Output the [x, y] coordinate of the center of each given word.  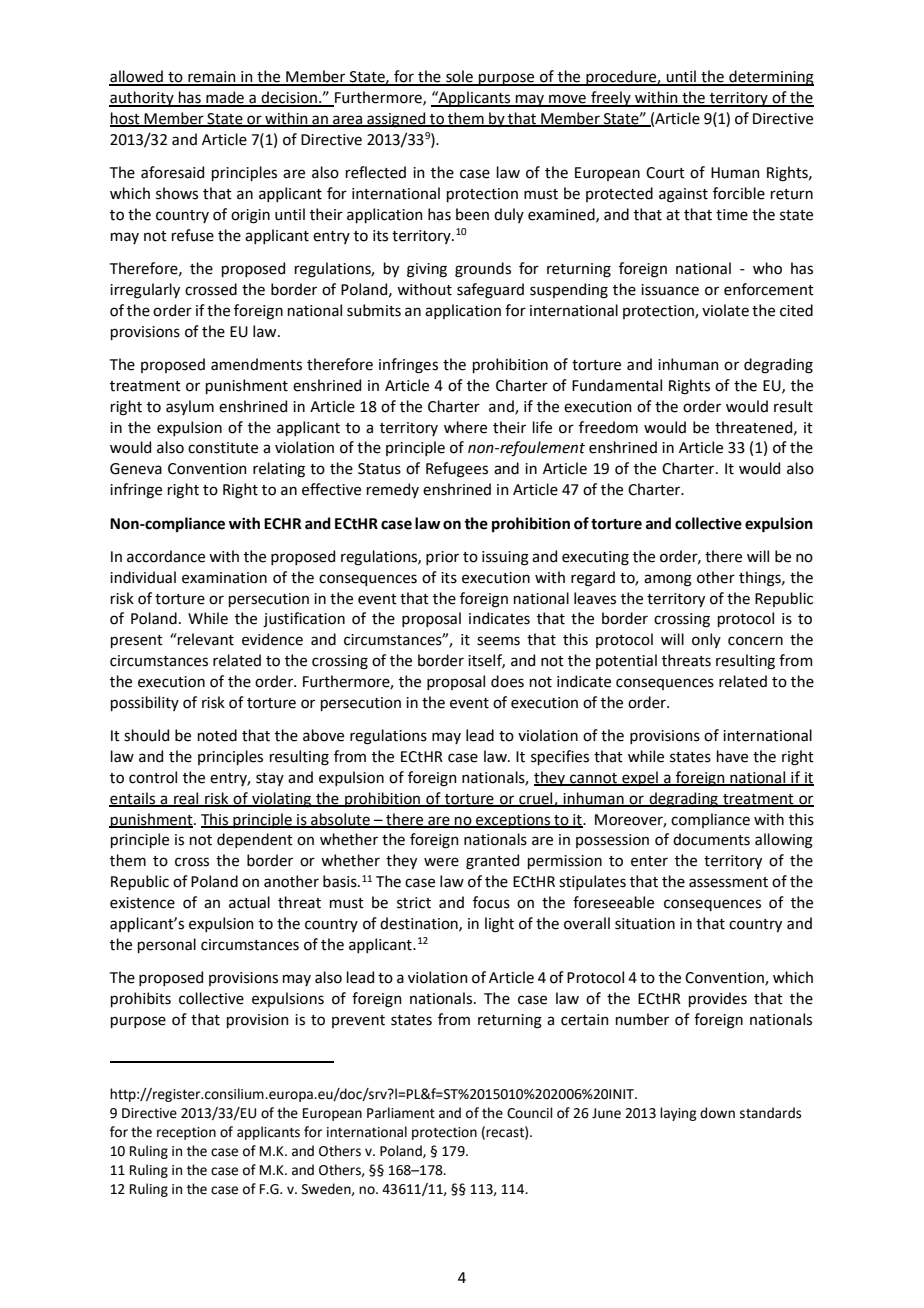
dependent [255, 840]
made [225, 98]
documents [711, 839]
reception [186, 1133]
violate [725, 310]
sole [459, 77]
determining [770, 78]
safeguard [490, 291]
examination [224, 578]
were [441, 862]
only [706, 640]
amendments [256, 364]
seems [498, 641]
